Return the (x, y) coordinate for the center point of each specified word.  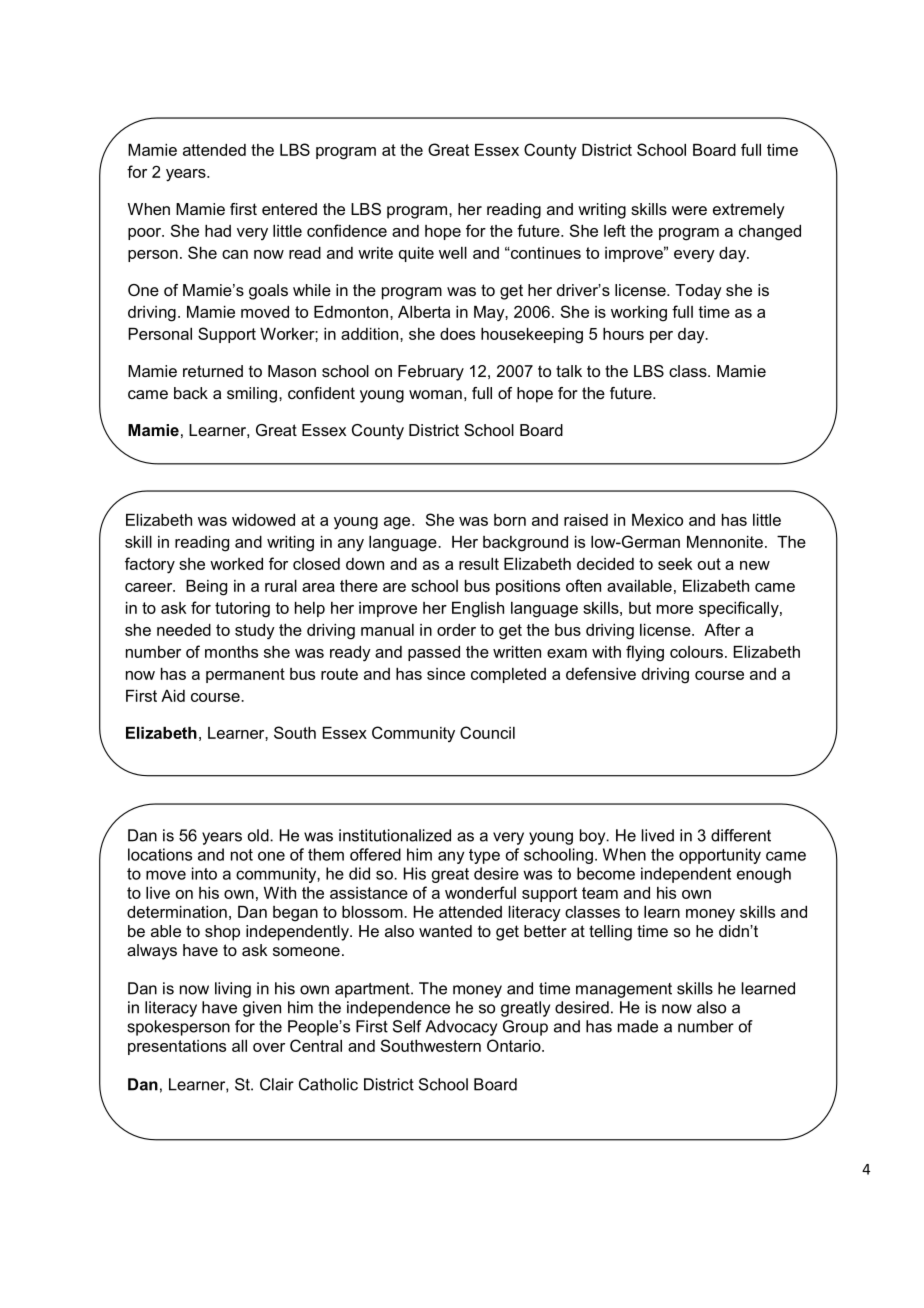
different (741, 835)
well (453, 253)
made (638, 1026)
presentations (177, 1047)
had (218, 231)
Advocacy (461, 1028)
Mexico (657, 520)
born (510, 520)
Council (487, 732)
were (689, 210)
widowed (263, 520)
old (259, 835)
